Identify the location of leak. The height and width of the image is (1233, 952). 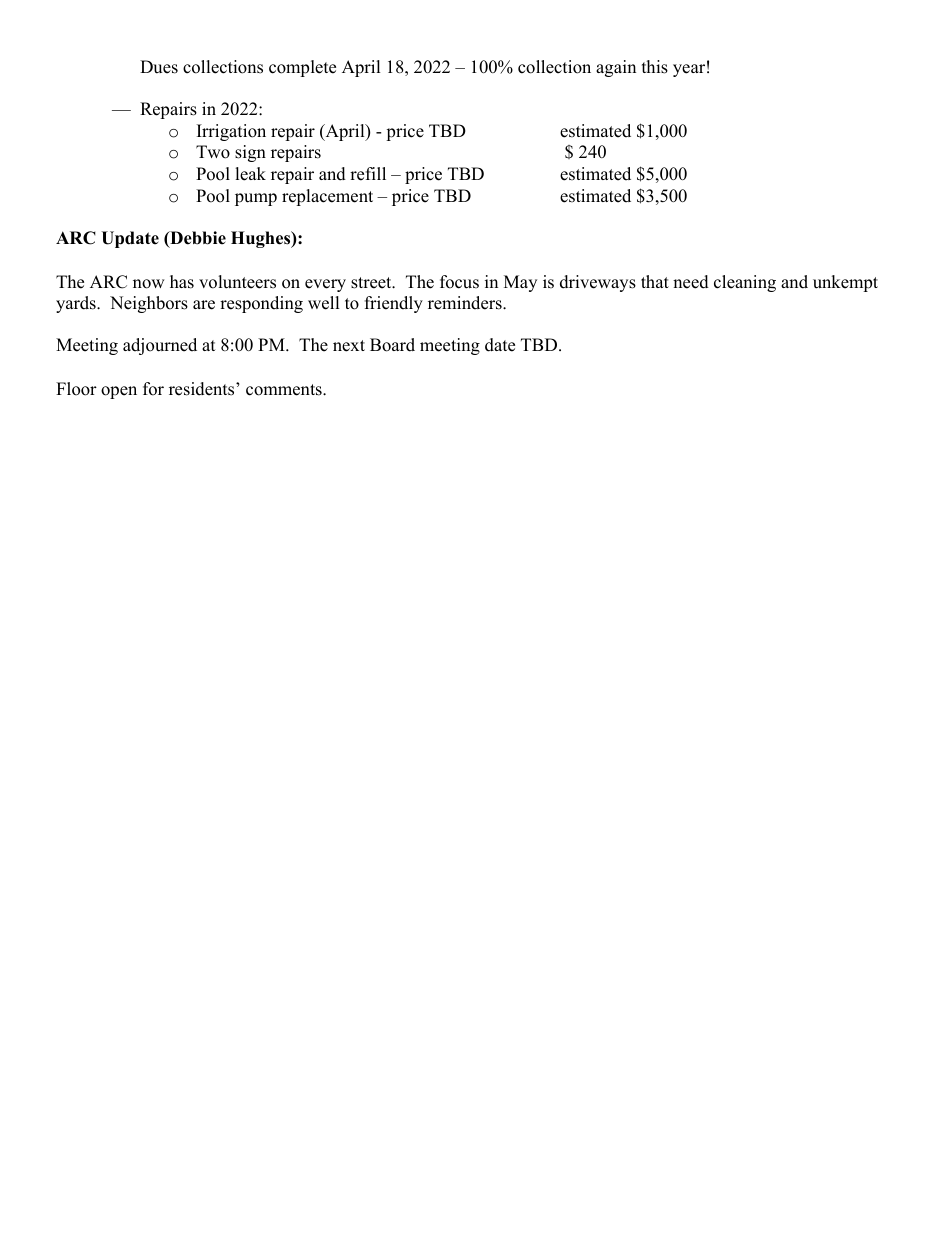
(250, 174).
